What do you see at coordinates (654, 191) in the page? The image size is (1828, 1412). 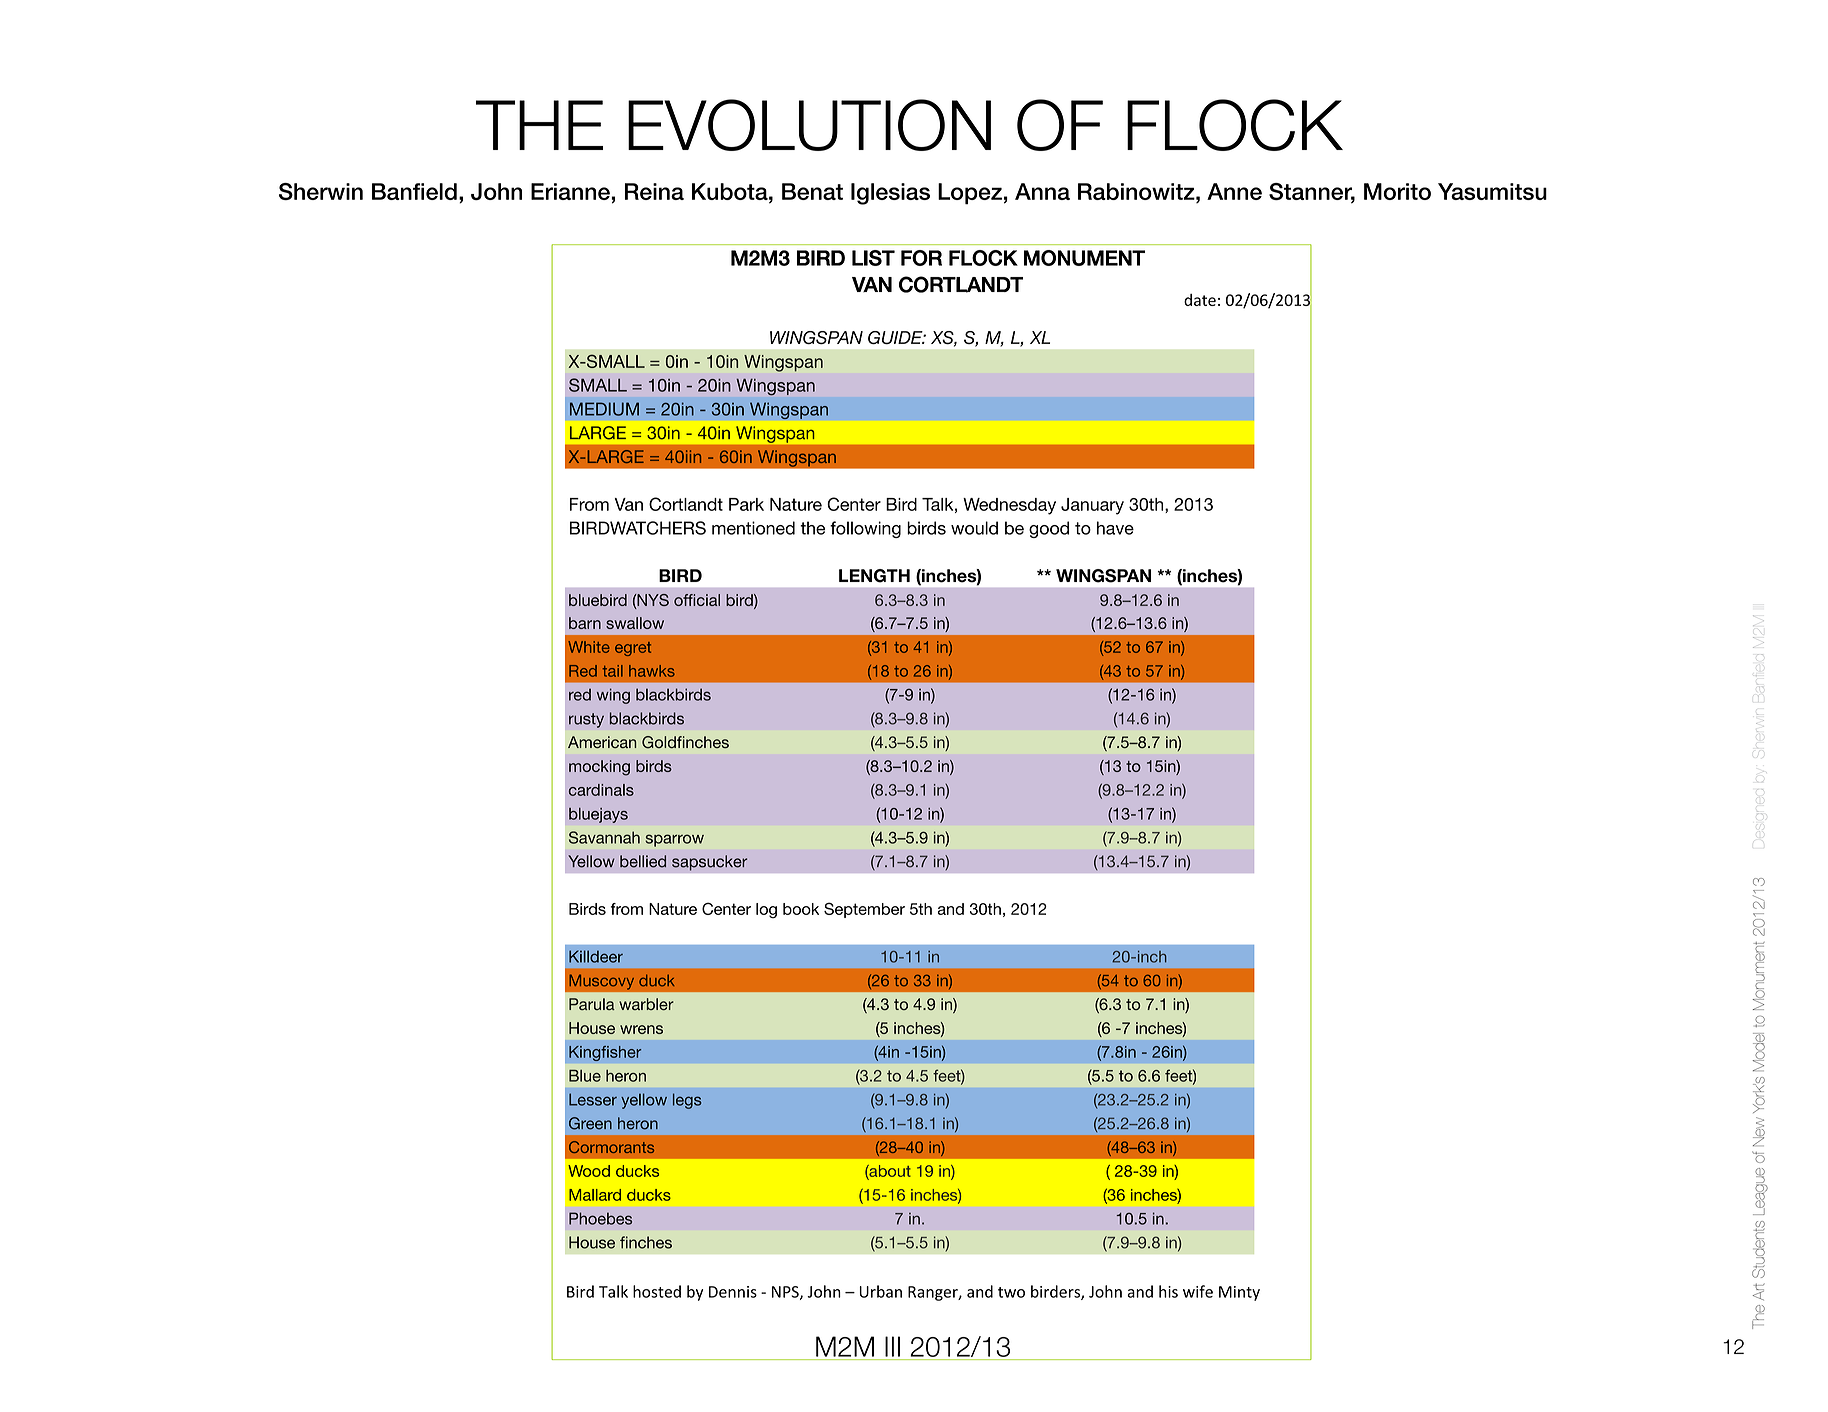 I see `Reina` at bounding box center [654, 191].
